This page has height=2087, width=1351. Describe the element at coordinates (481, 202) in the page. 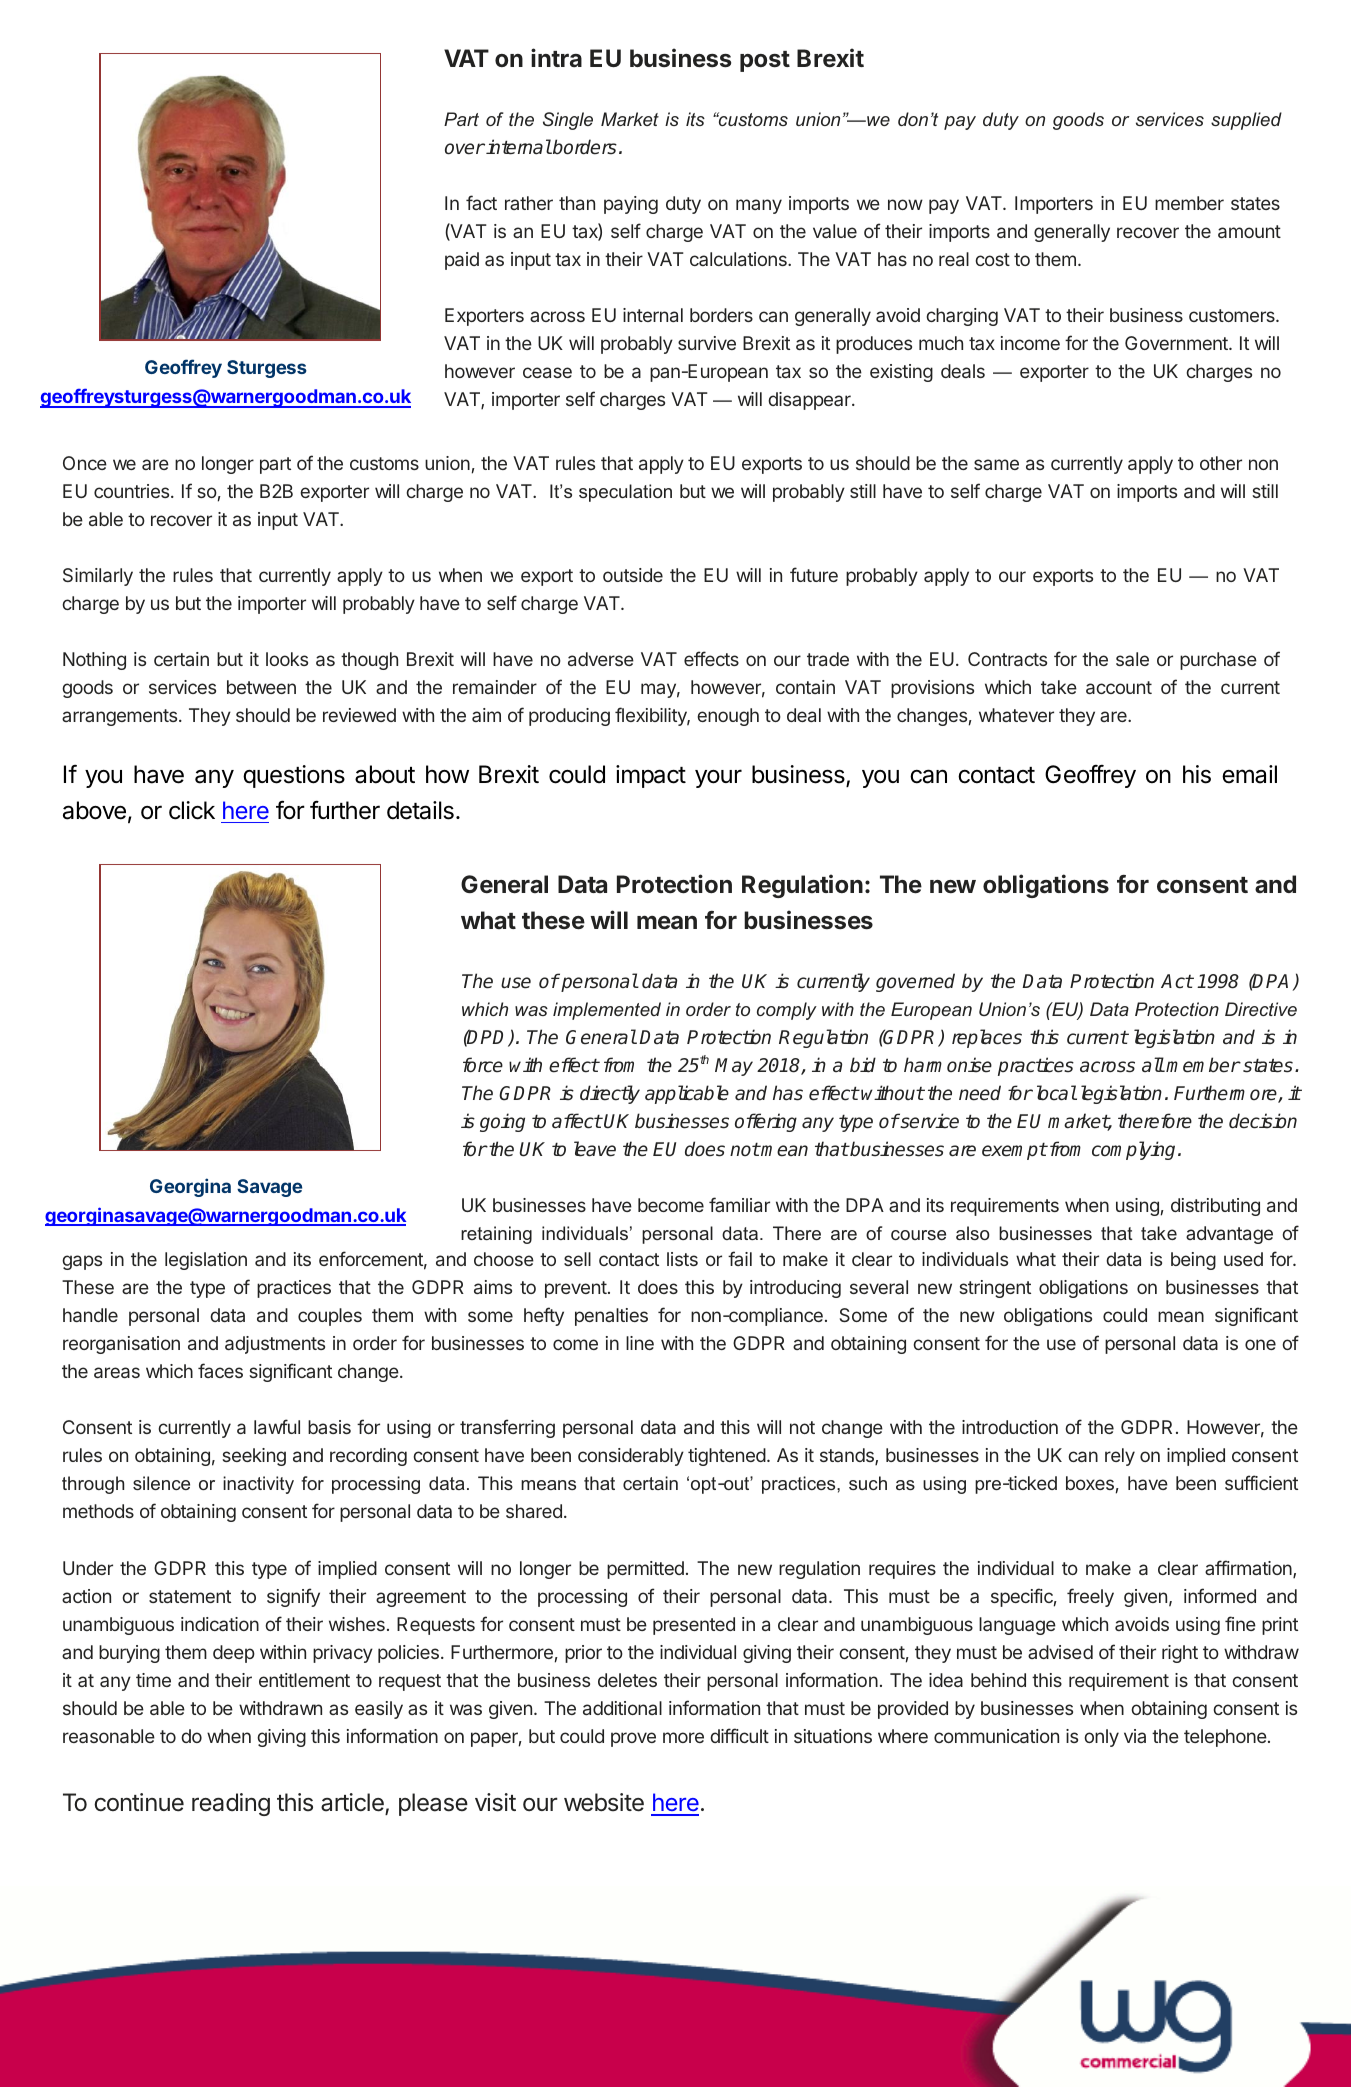

I see `fact` at that location.
